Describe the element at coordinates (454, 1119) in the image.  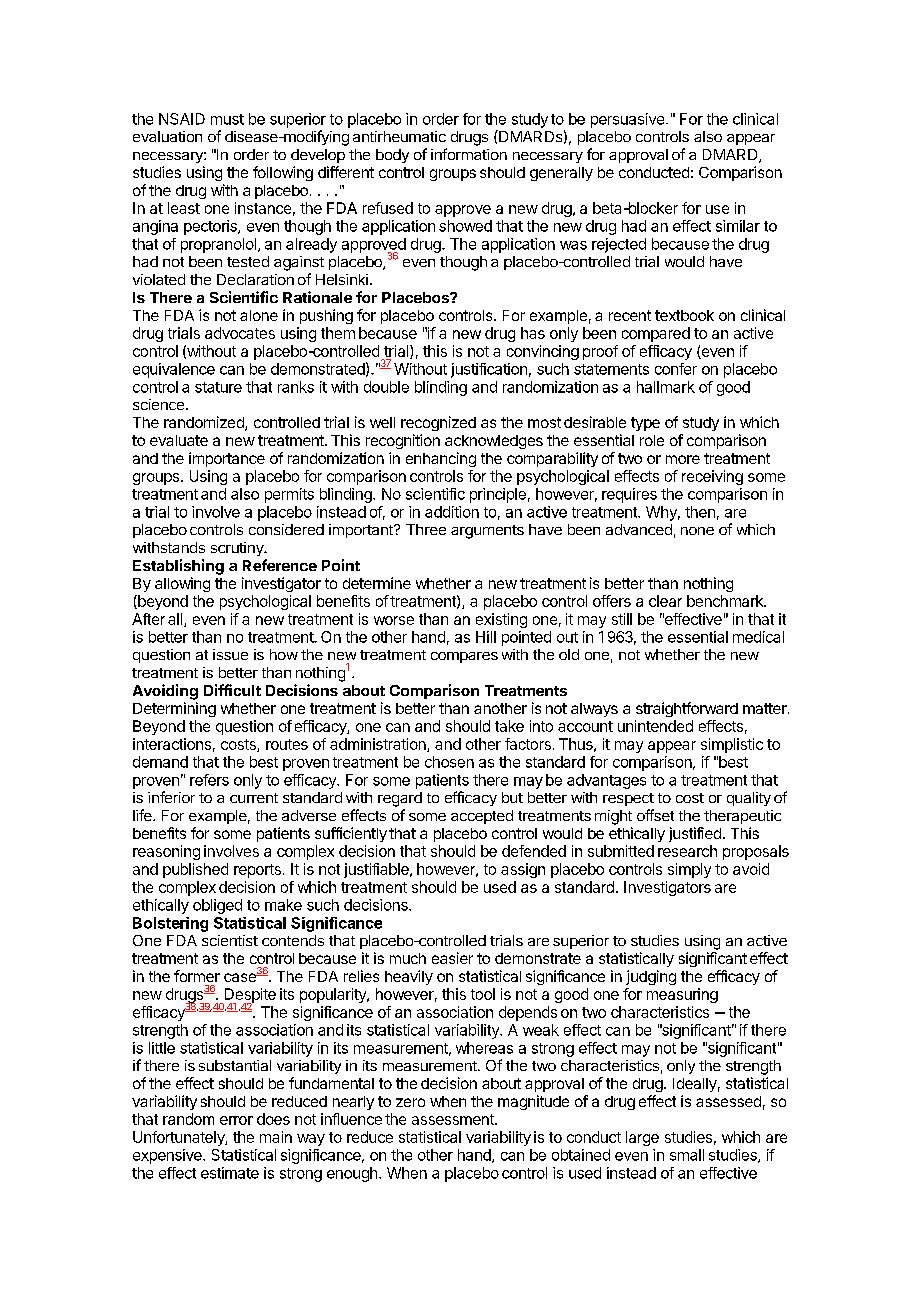
I see `assessment` at that location.
